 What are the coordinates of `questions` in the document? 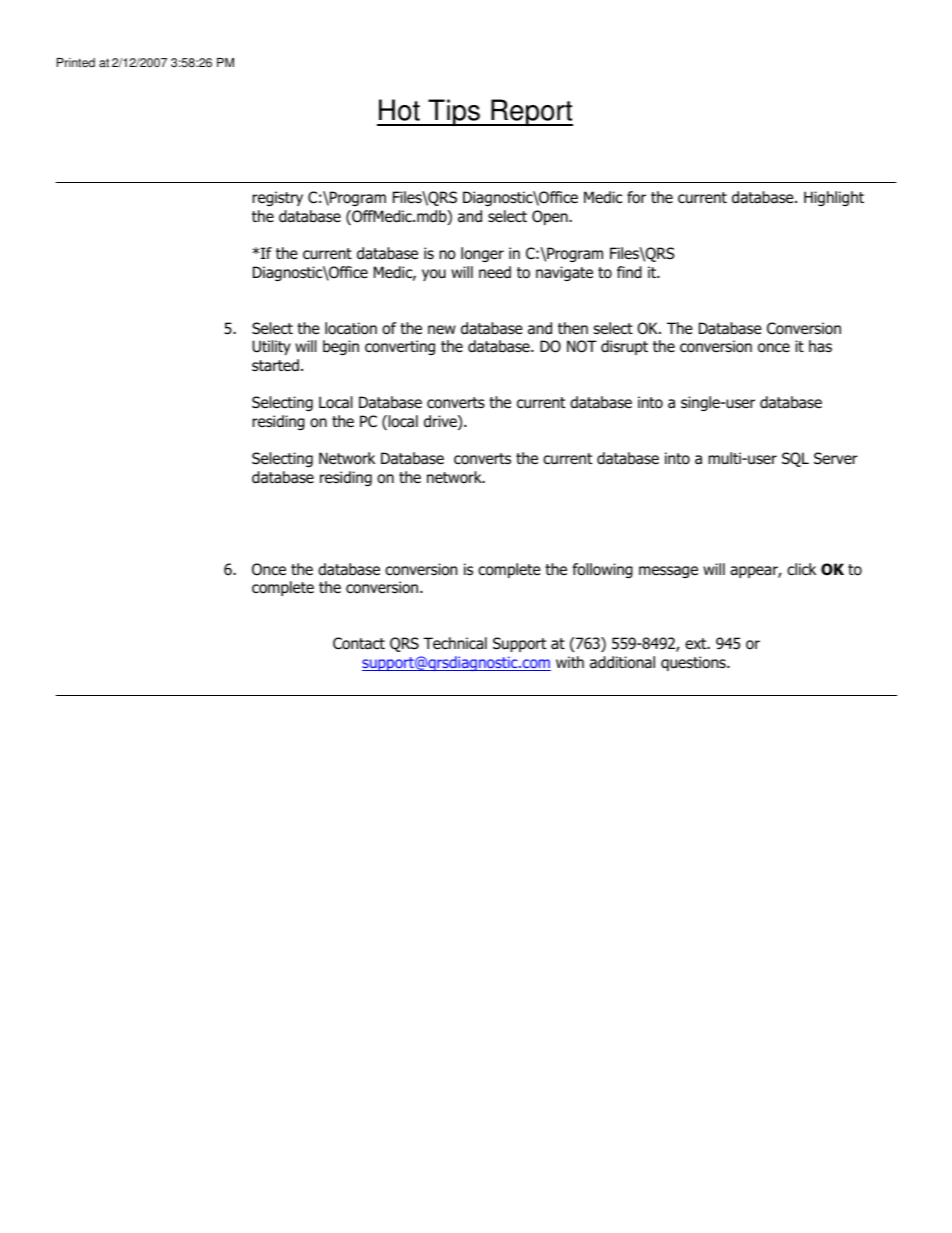 It's located at (694, 663).
